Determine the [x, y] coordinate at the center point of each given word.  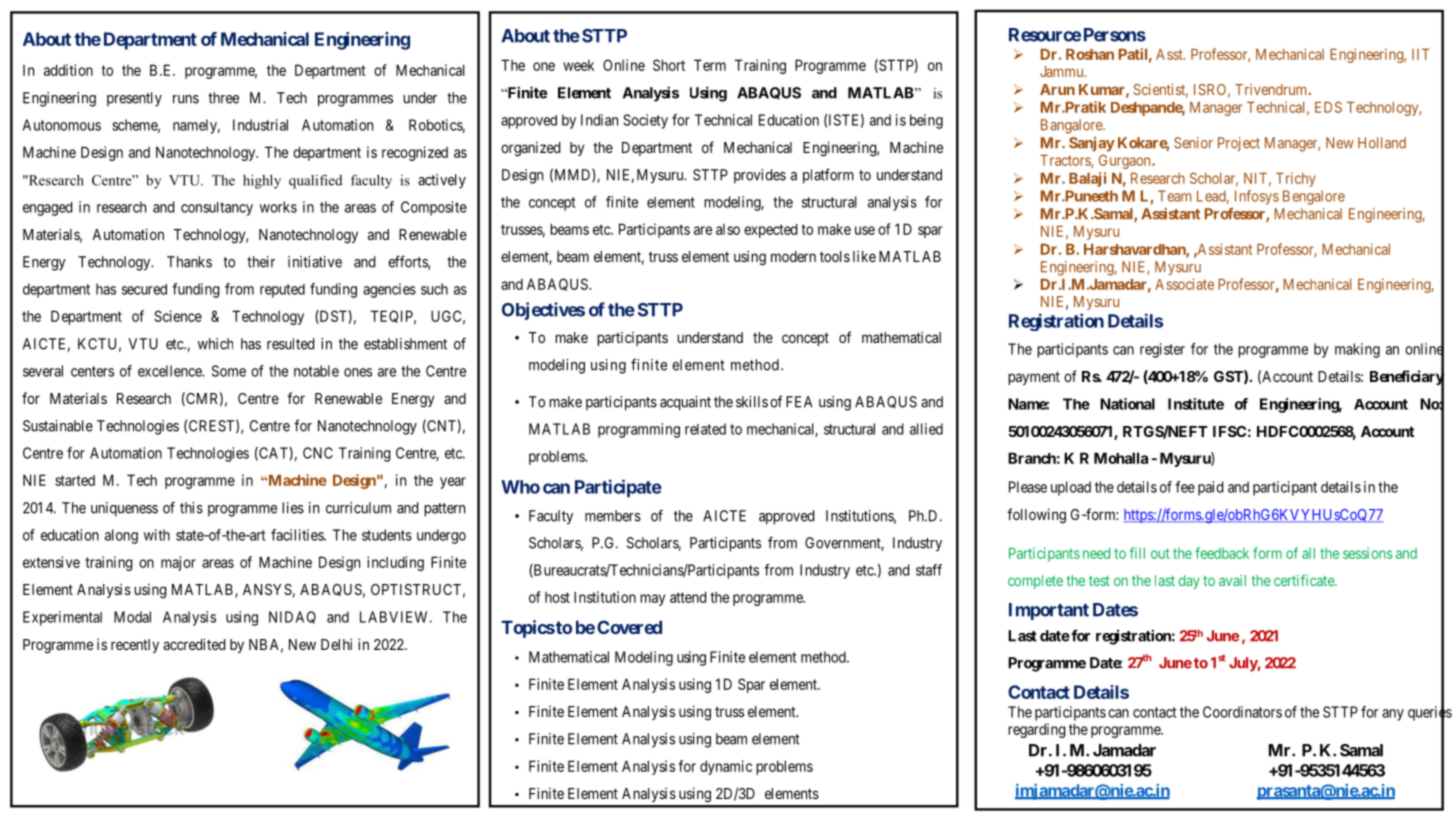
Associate [1184, 284]
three [223, 98]
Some [229, 371]
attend [688, 597]
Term [710, 65]
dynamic [726, 767]
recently [135, 646]
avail [1232, 580]
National [1127, 404]
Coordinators [1242, 712]
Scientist [1160, 91]
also [728, 229]
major [178, 563]
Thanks [189, 262]
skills [752, 402]
